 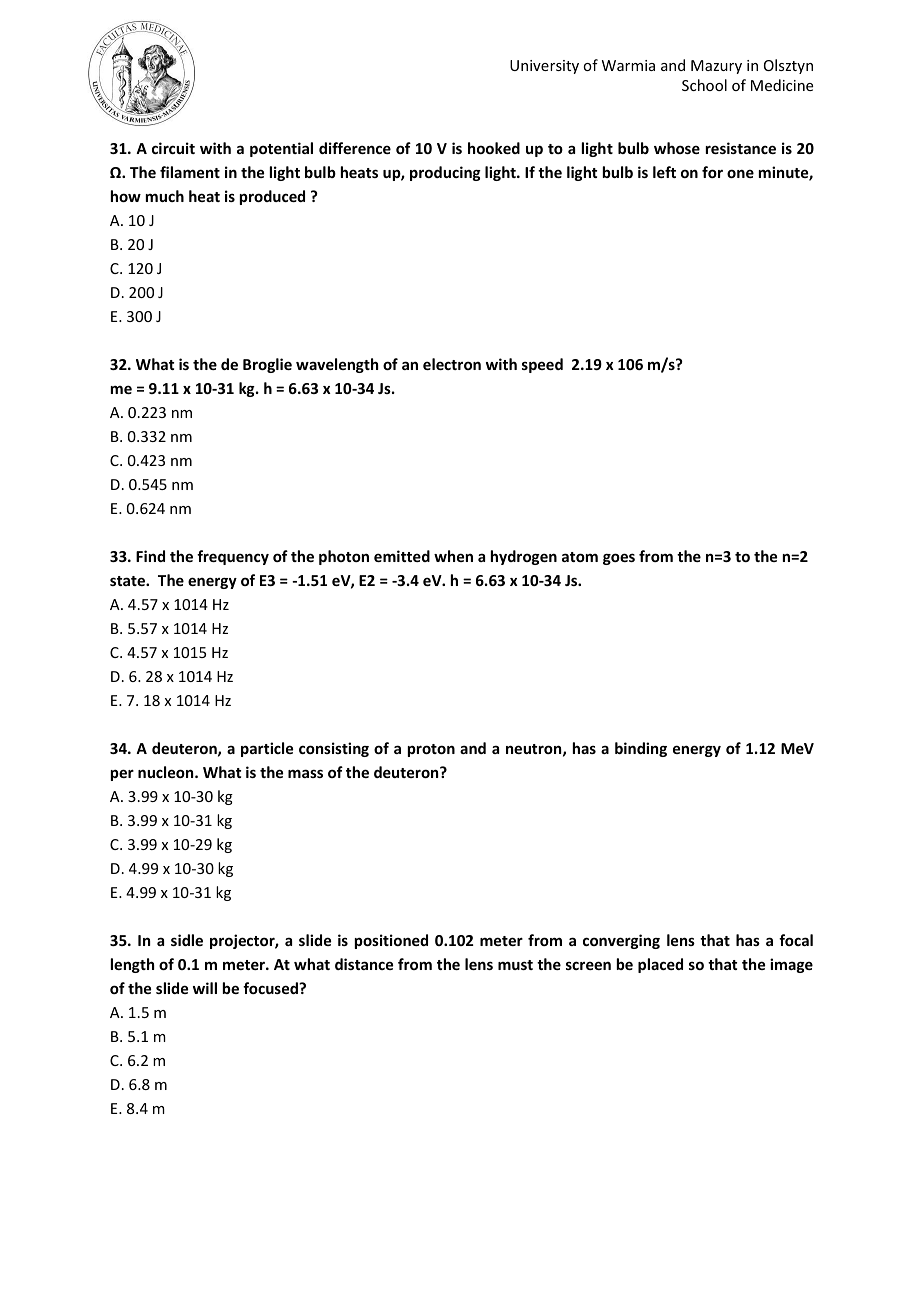 I want to click on frequency, so click(x=233, y=557).
